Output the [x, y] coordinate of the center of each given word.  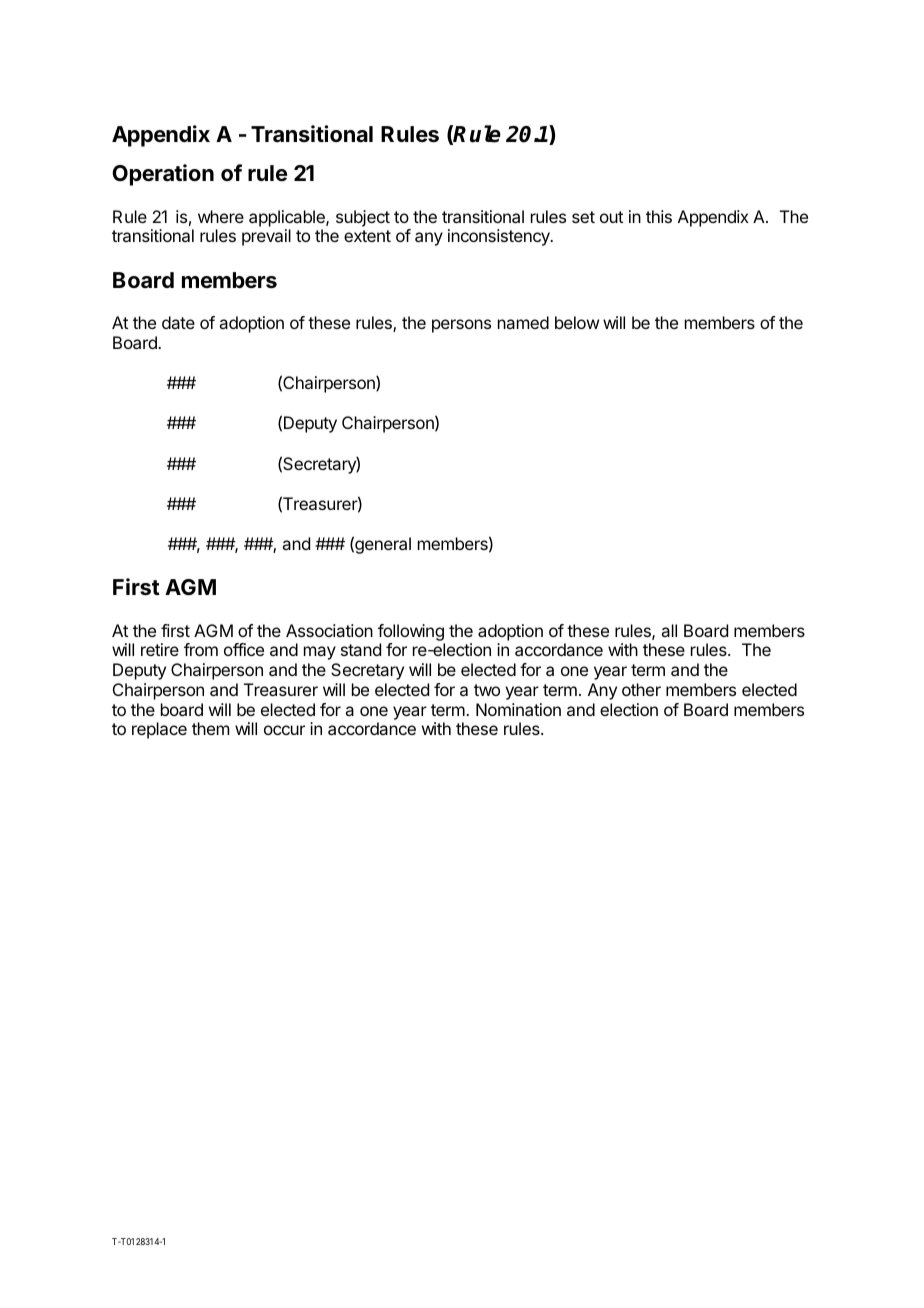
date [178, 322]
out [611, 217]
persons [461, 326]
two [487, 690]
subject [363, 218]
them [210, 728]
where [221, 216]
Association [329, 630]
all [669, 630]
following [411, 632]
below [577, 322]
